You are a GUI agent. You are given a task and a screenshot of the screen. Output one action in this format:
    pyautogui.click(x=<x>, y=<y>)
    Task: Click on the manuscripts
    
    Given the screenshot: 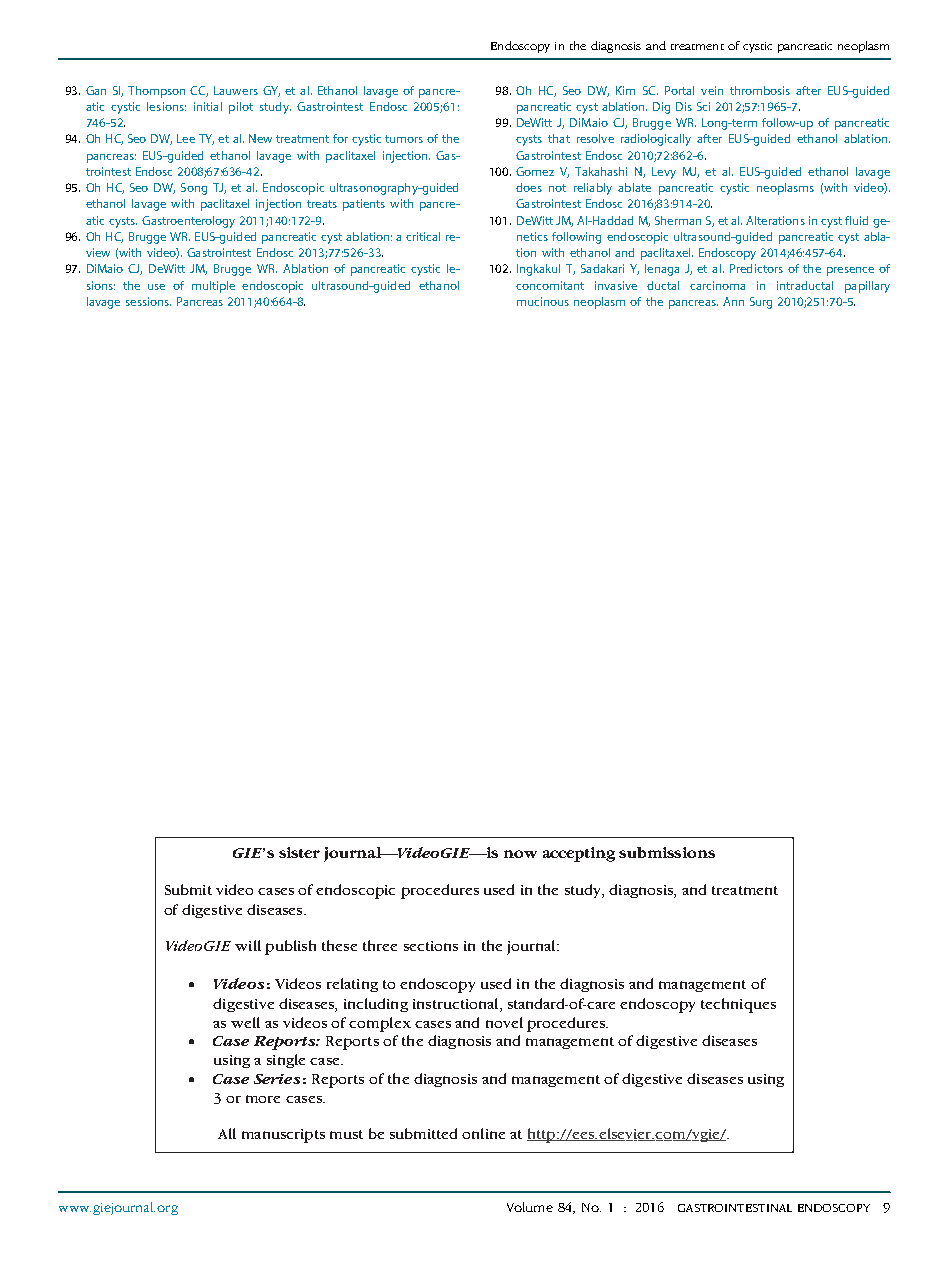 What is the action you would take?
    pyautogui.click(x=283, y=1136)
